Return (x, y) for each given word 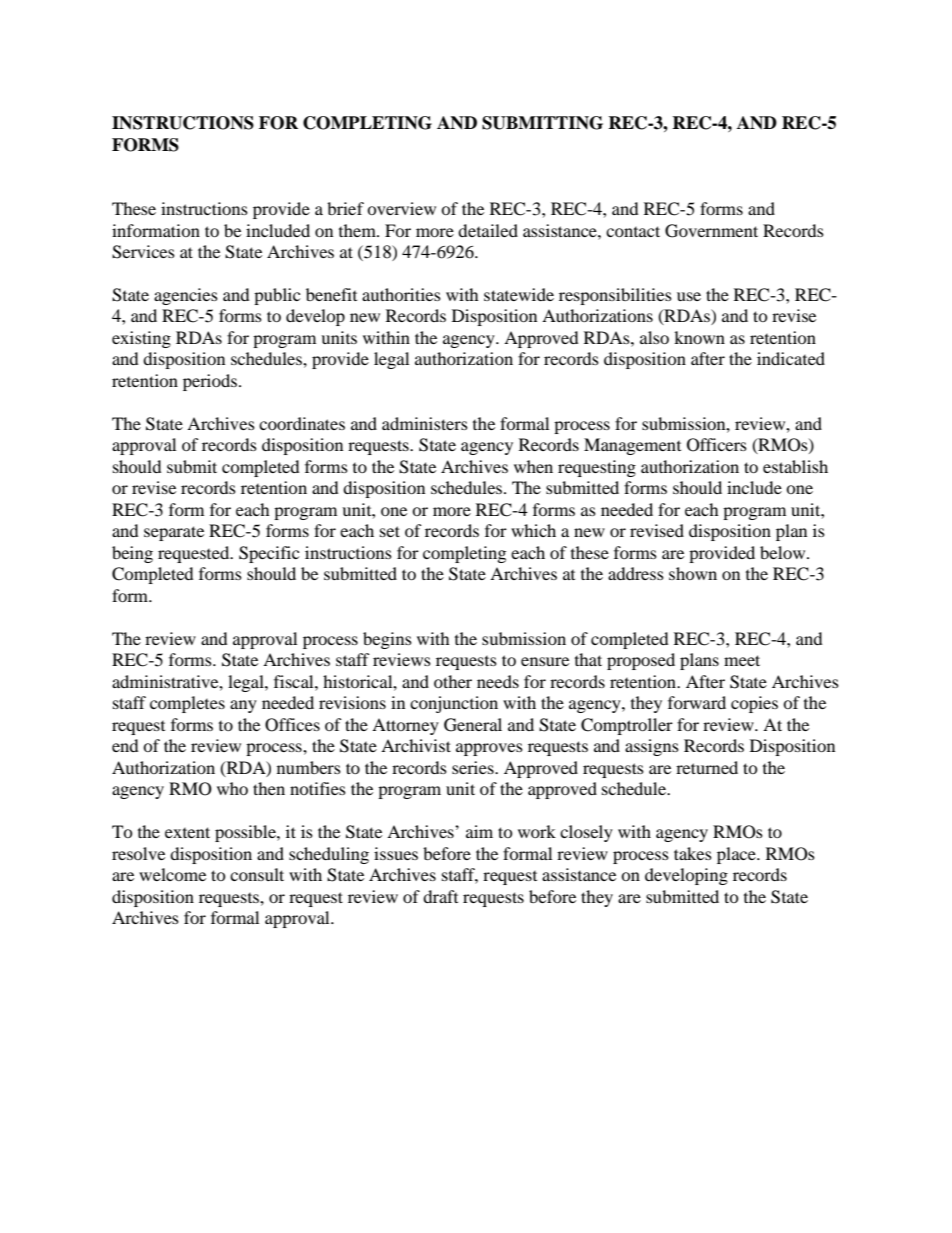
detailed (488, 230)
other (453, 681)
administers (425, 423)
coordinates (302, 423)
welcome (172, 874)
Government (711, 231)
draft (440, 896)
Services (143, 252)
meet (742, 660)
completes (187, 704)
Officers (717, 445)
